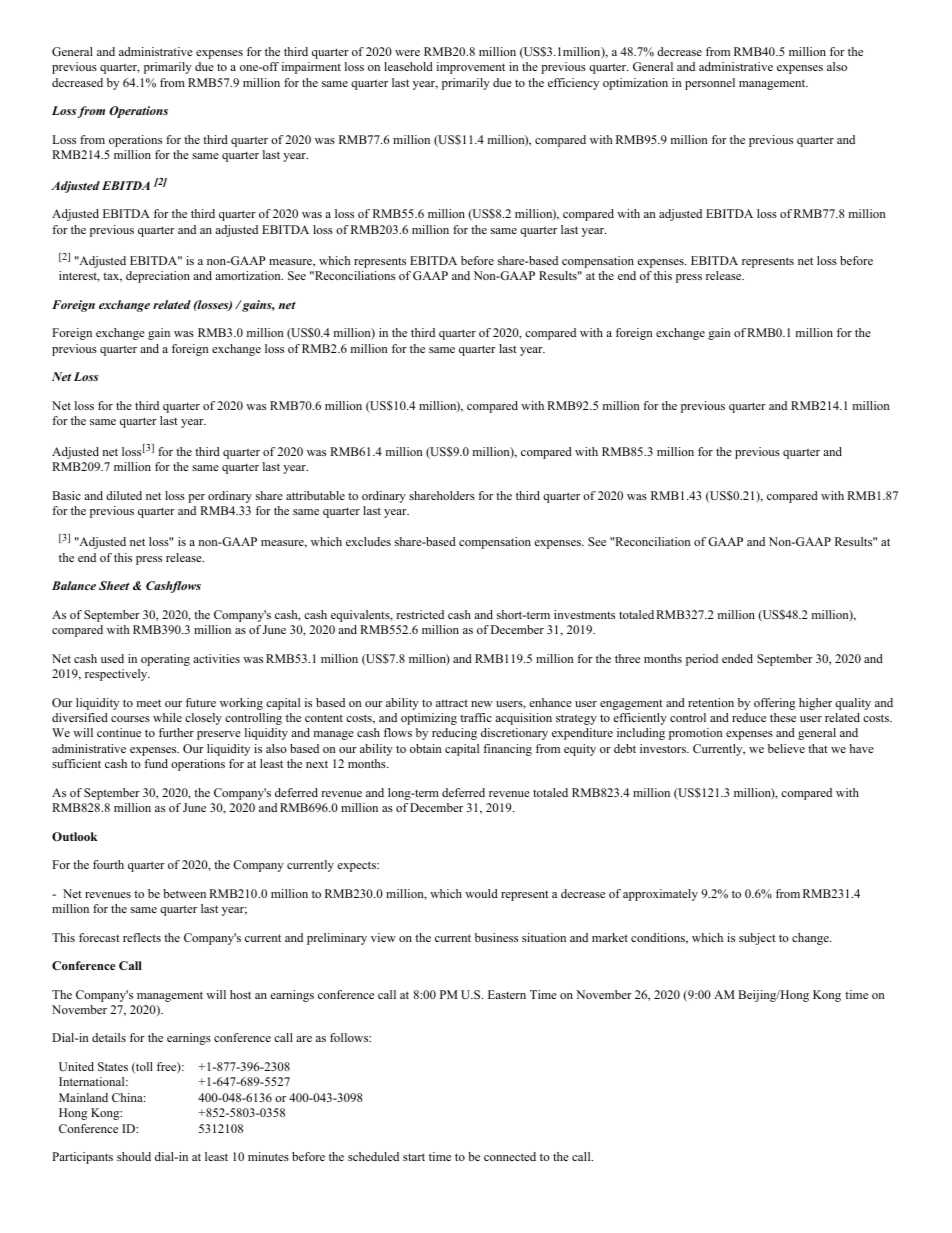 This image has height=1233, width=952. Describe the element at coordinates (710, 84) in the image. I see `personnel` at that location.
